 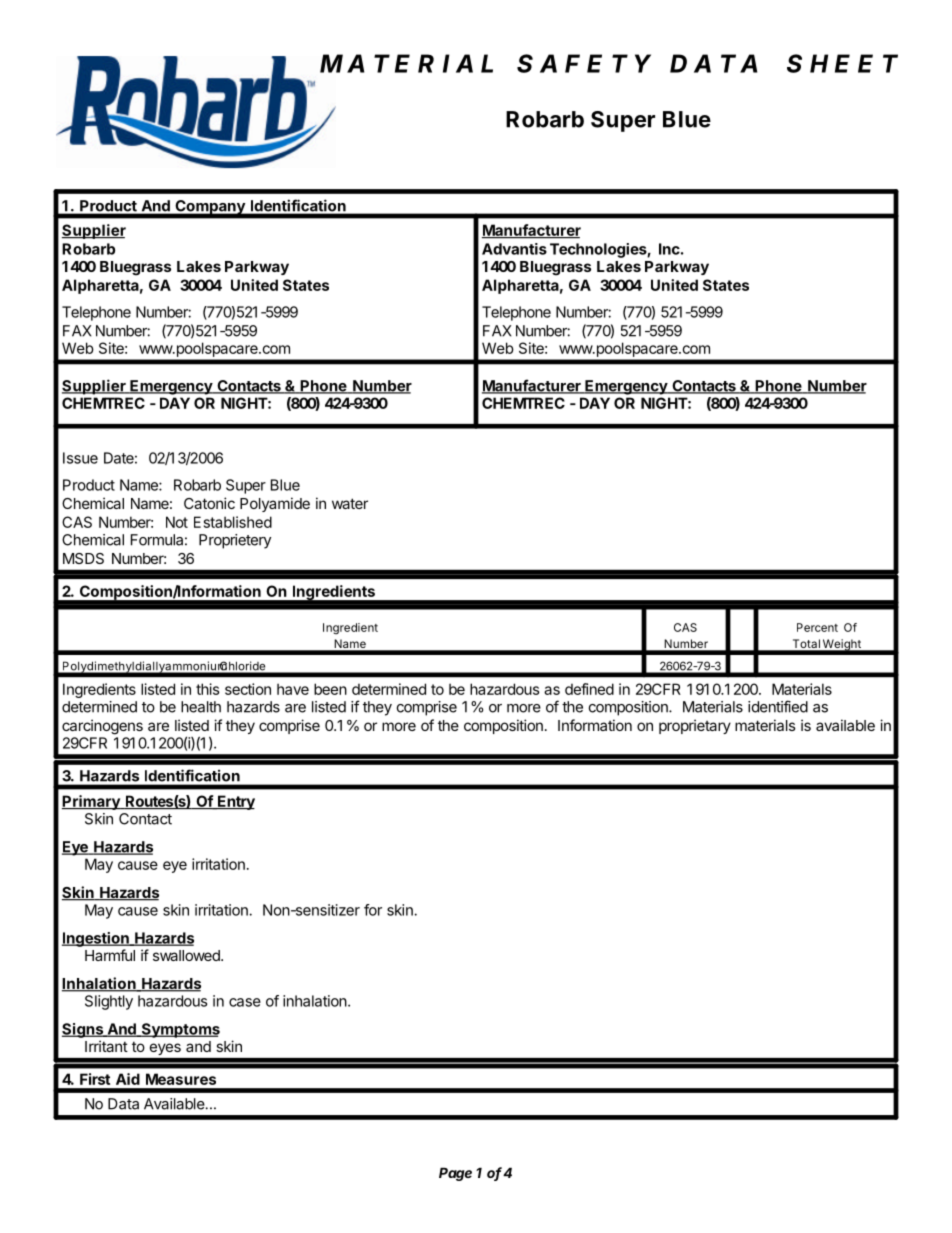 I want to click on water, so click(x=350, y=503).
